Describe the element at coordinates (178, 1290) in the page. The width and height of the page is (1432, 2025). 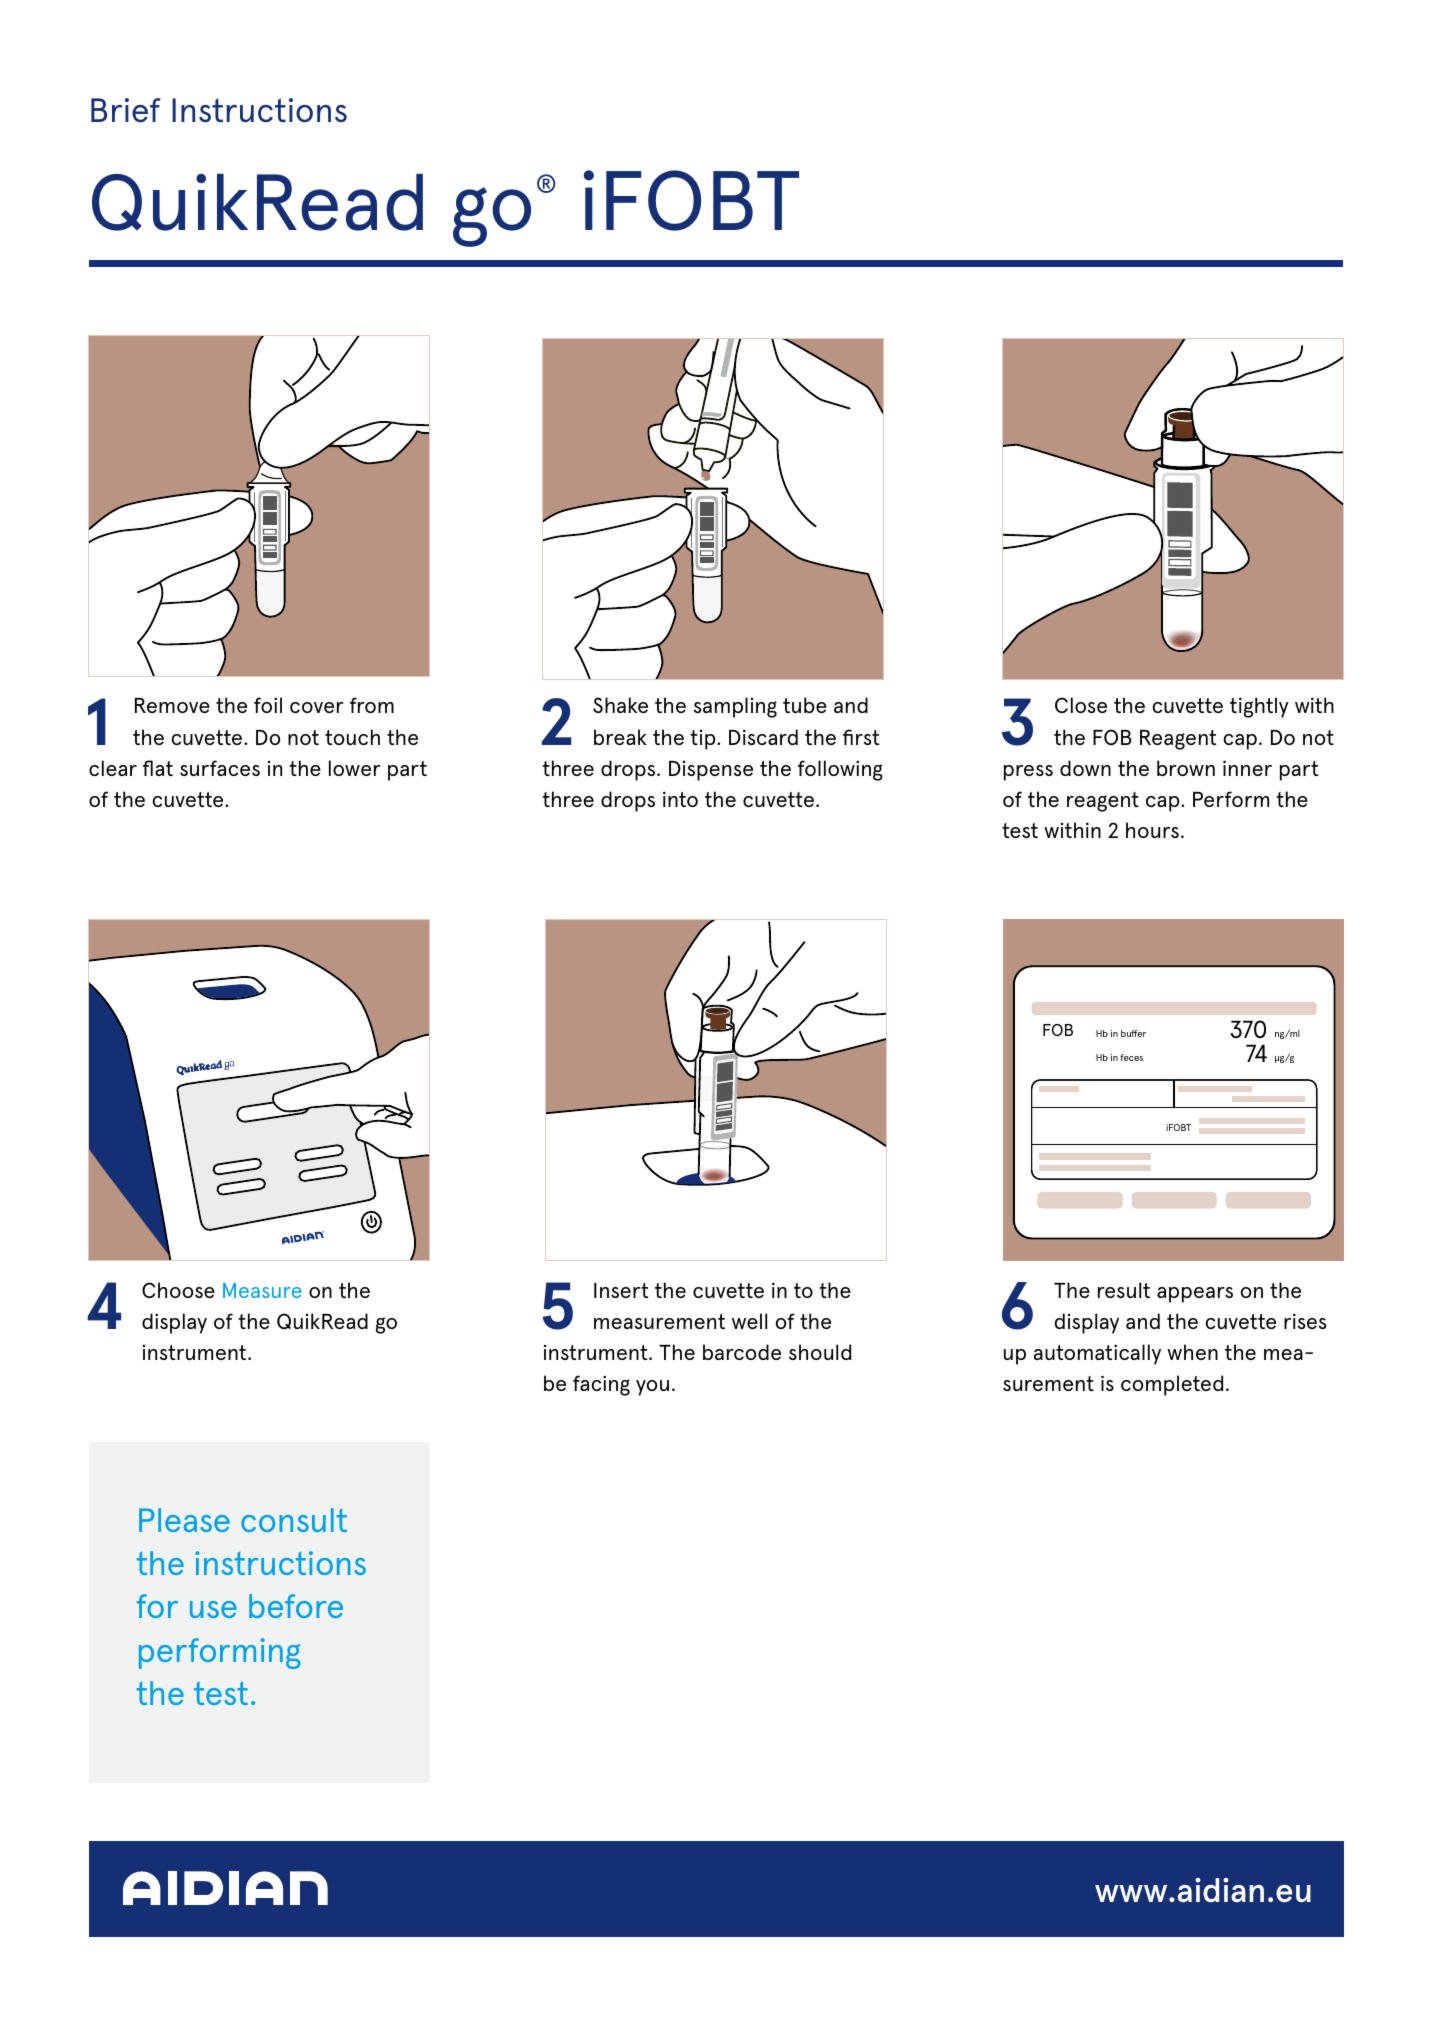
I see `Choose` at that location.
